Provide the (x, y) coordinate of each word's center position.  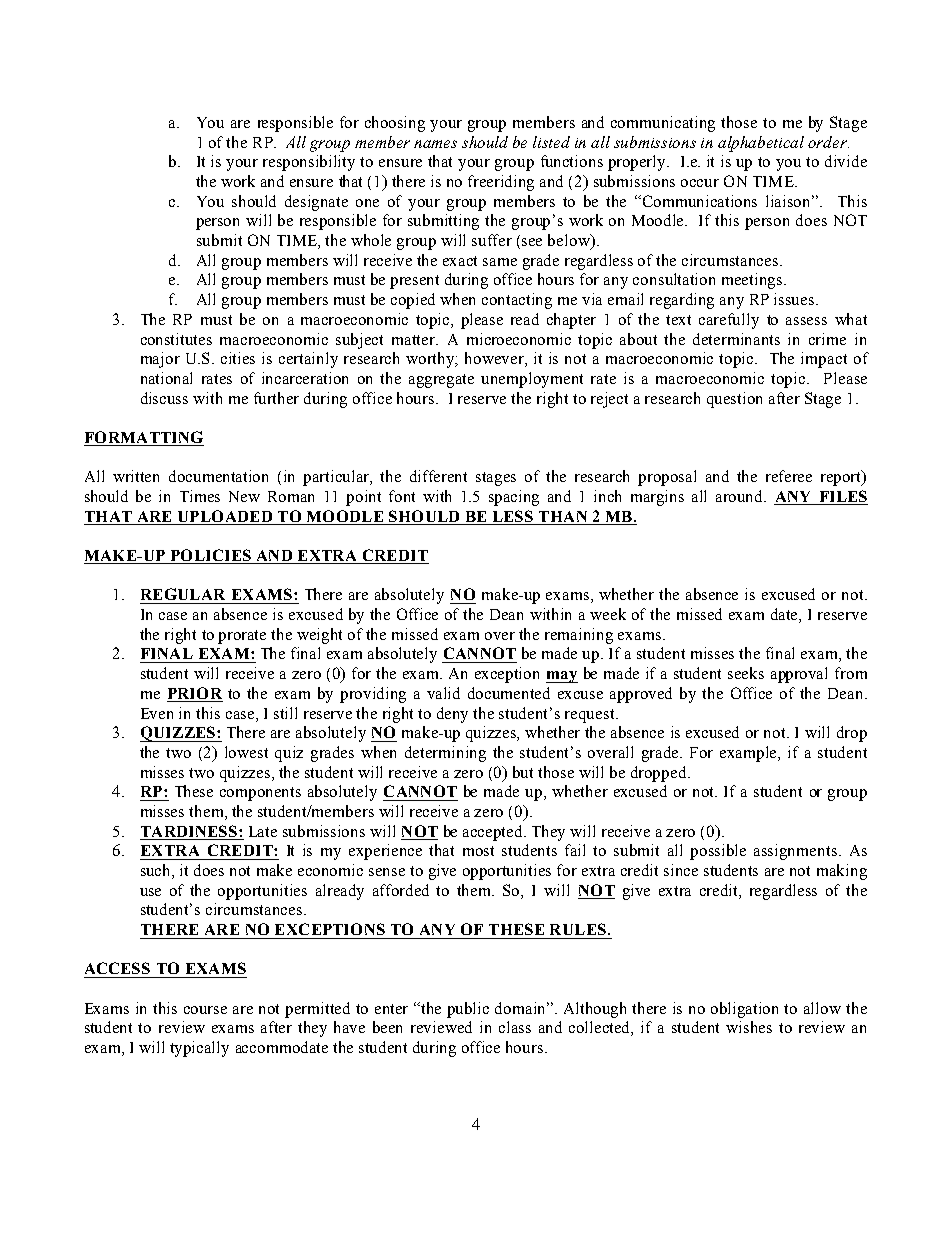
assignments (797, 852)
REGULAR (183, 594)
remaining (579, 636)
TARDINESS (190, 831)
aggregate (441, 381)
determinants (736, 339)
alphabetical (761, 144)
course (205, 1010)
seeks (746, 673)
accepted (494, 833)
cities (238, 358)
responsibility (309, 163)
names (435, 144)
